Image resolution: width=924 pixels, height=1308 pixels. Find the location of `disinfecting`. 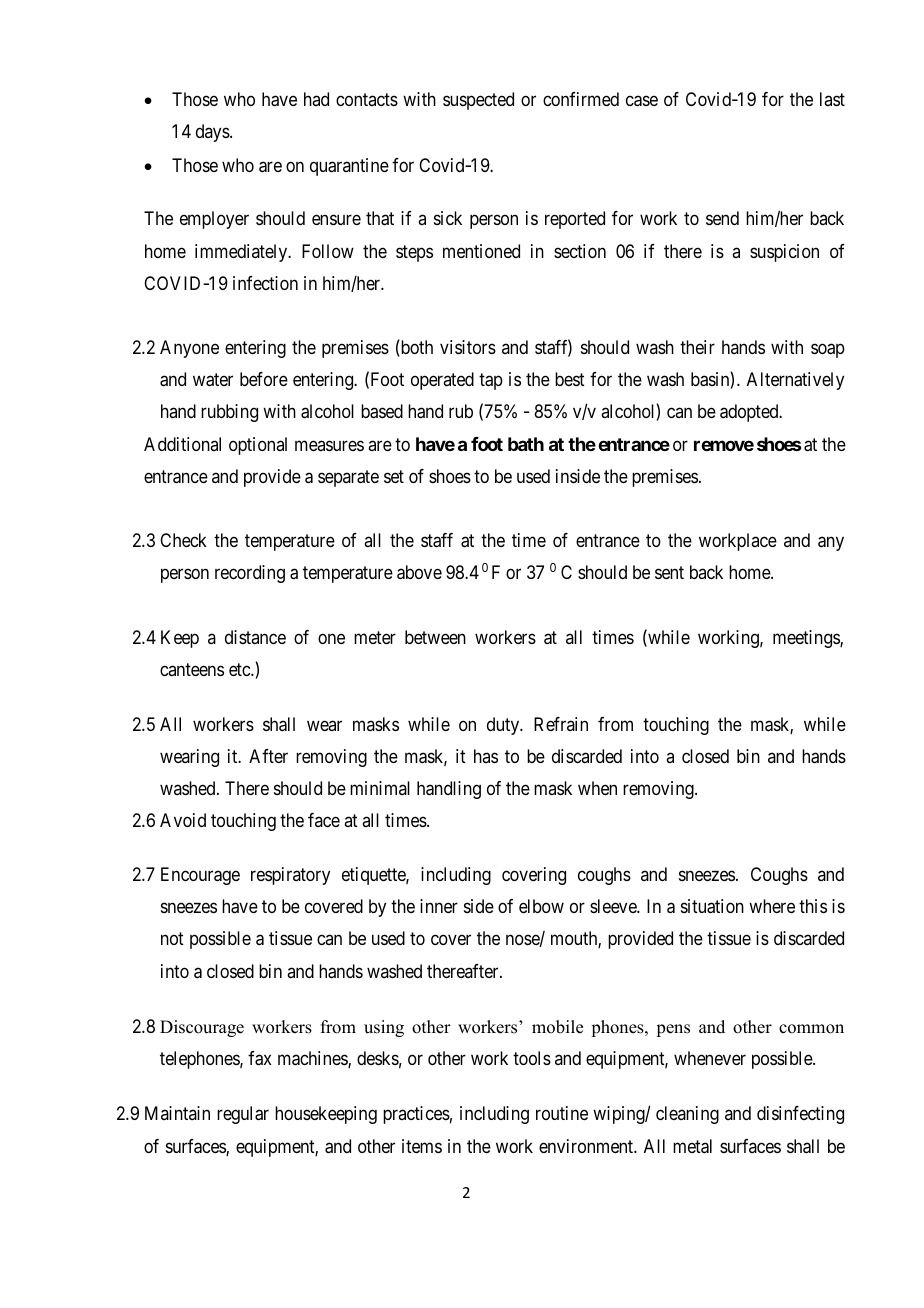

disinfecting is located at coordinates (800, 1115).
